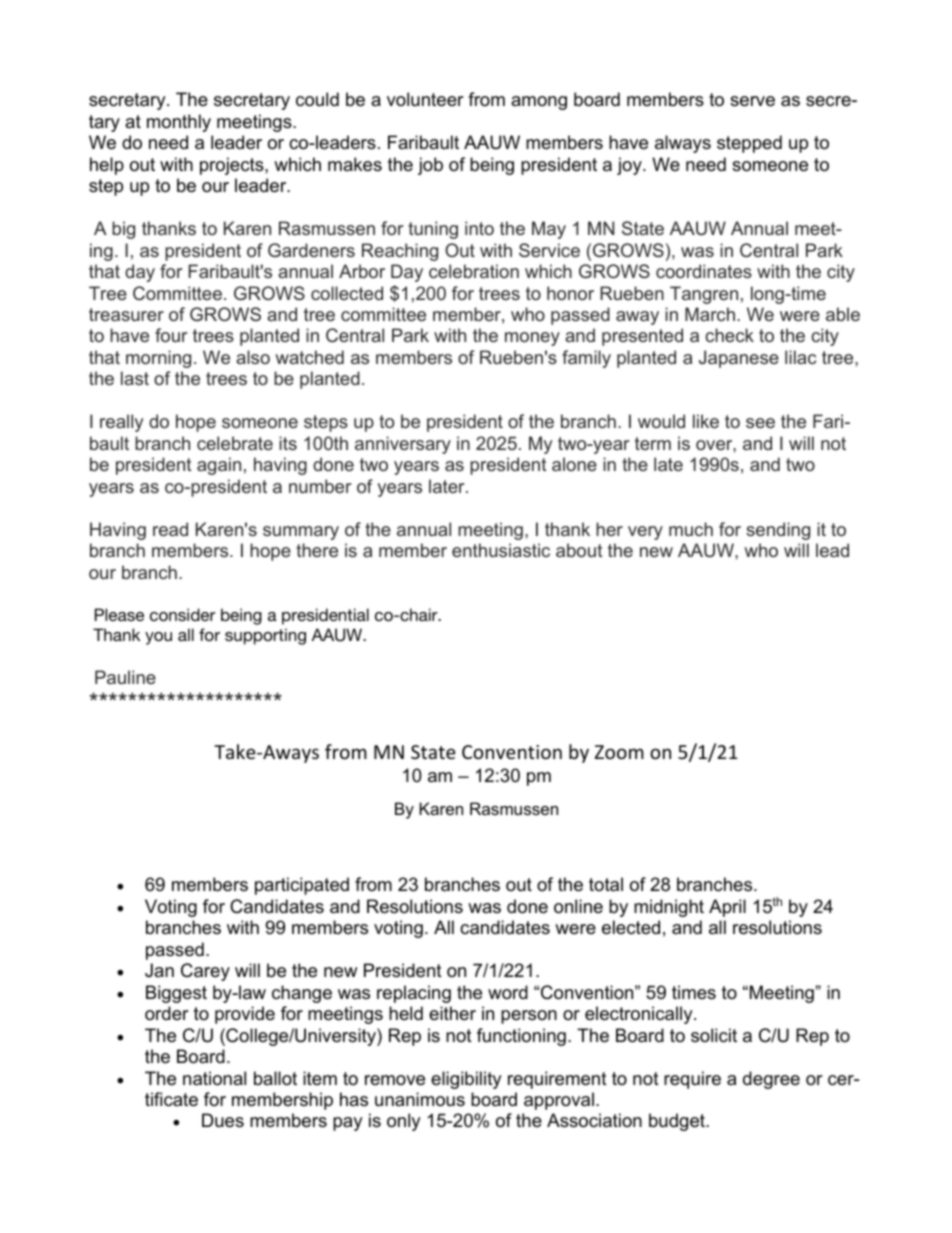 The height and width of the screenshot is (1233, 952). What do you see at coordinates (179, 123) in the screenshot?
I see `monthly` at bounding box center [179, 123].
